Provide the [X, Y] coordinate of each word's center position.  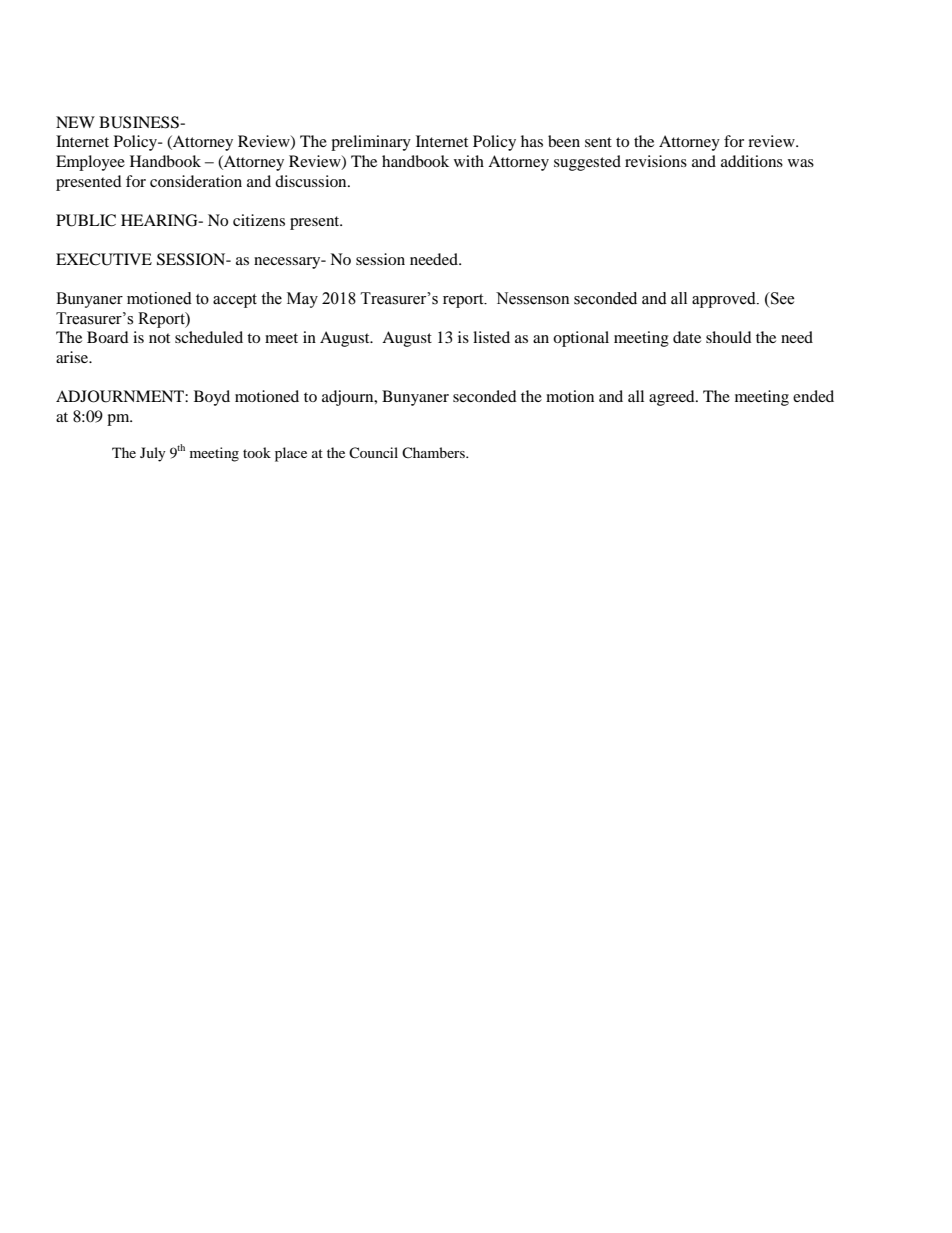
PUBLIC [86, 220]
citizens [259, 220]
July [153, 454]
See [782, 298]
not [159, 338]
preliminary [371, 143]
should [729, 337]
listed [491, 337]
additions [752, 161]
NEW [75, 122]
